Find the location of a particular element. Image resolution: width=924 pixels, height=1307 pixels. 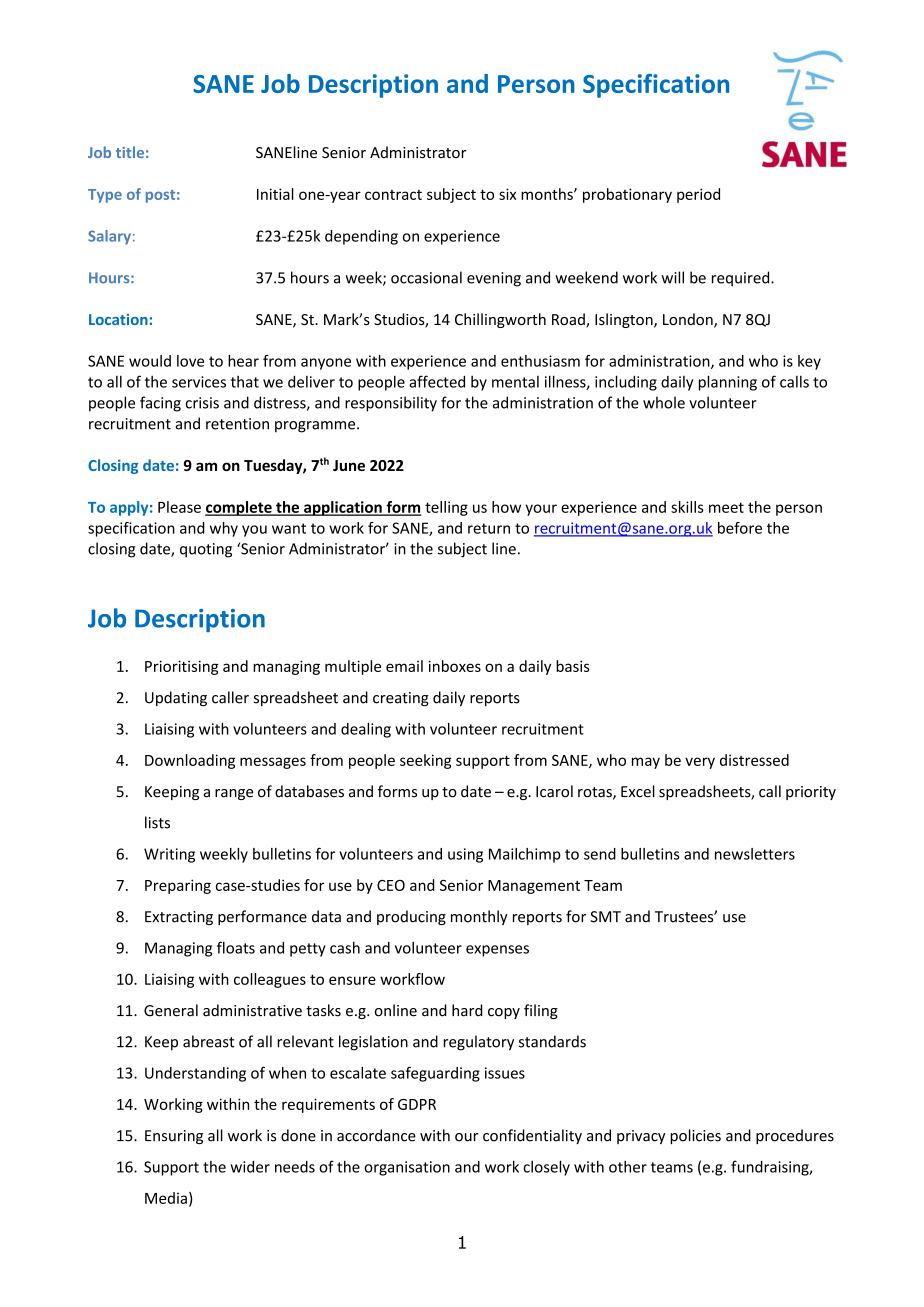

period is located at coordinates (698, 195).
